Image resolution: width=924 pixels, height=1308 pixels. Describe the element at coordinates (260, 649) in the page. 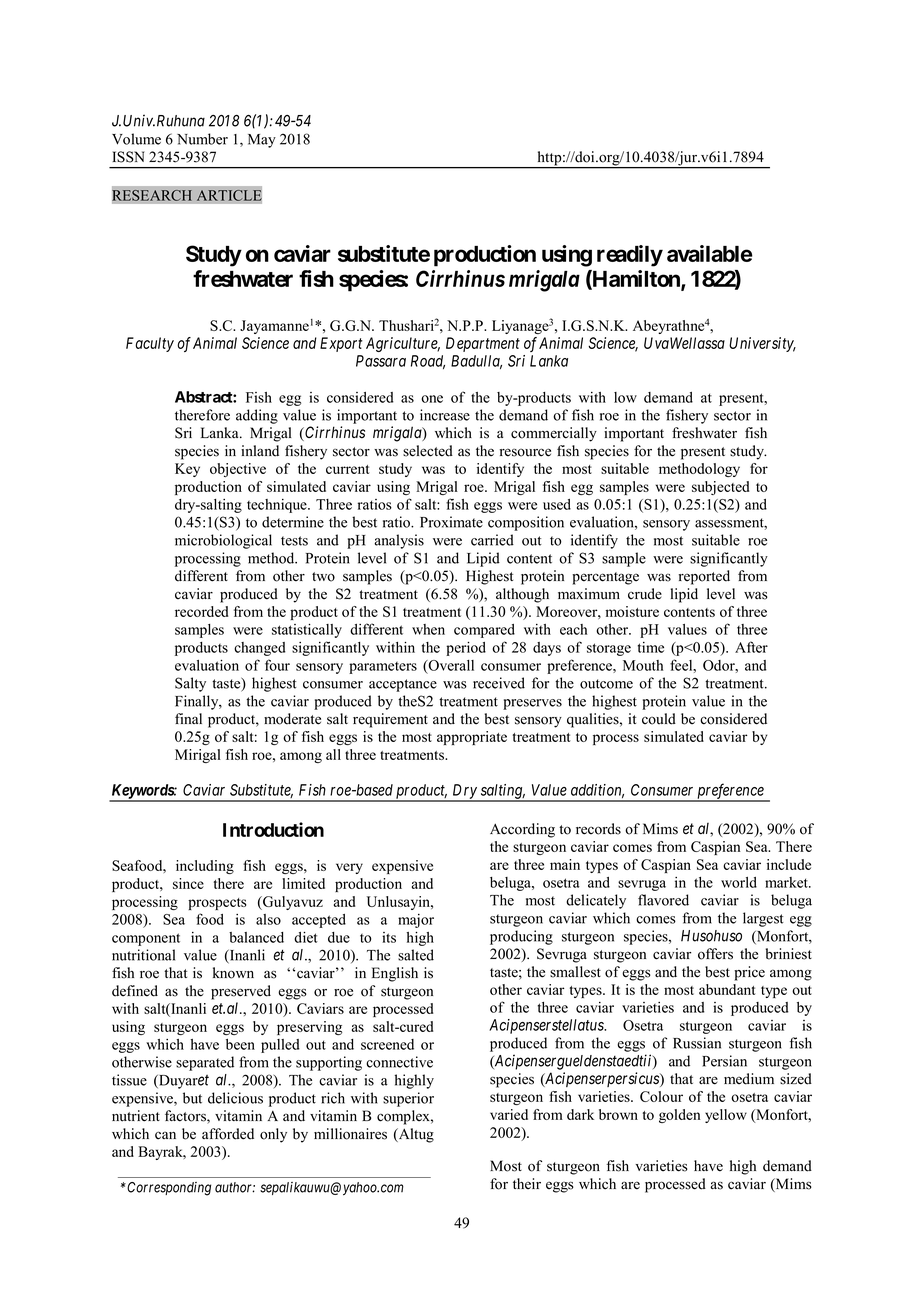

I see `changed` at that location.
